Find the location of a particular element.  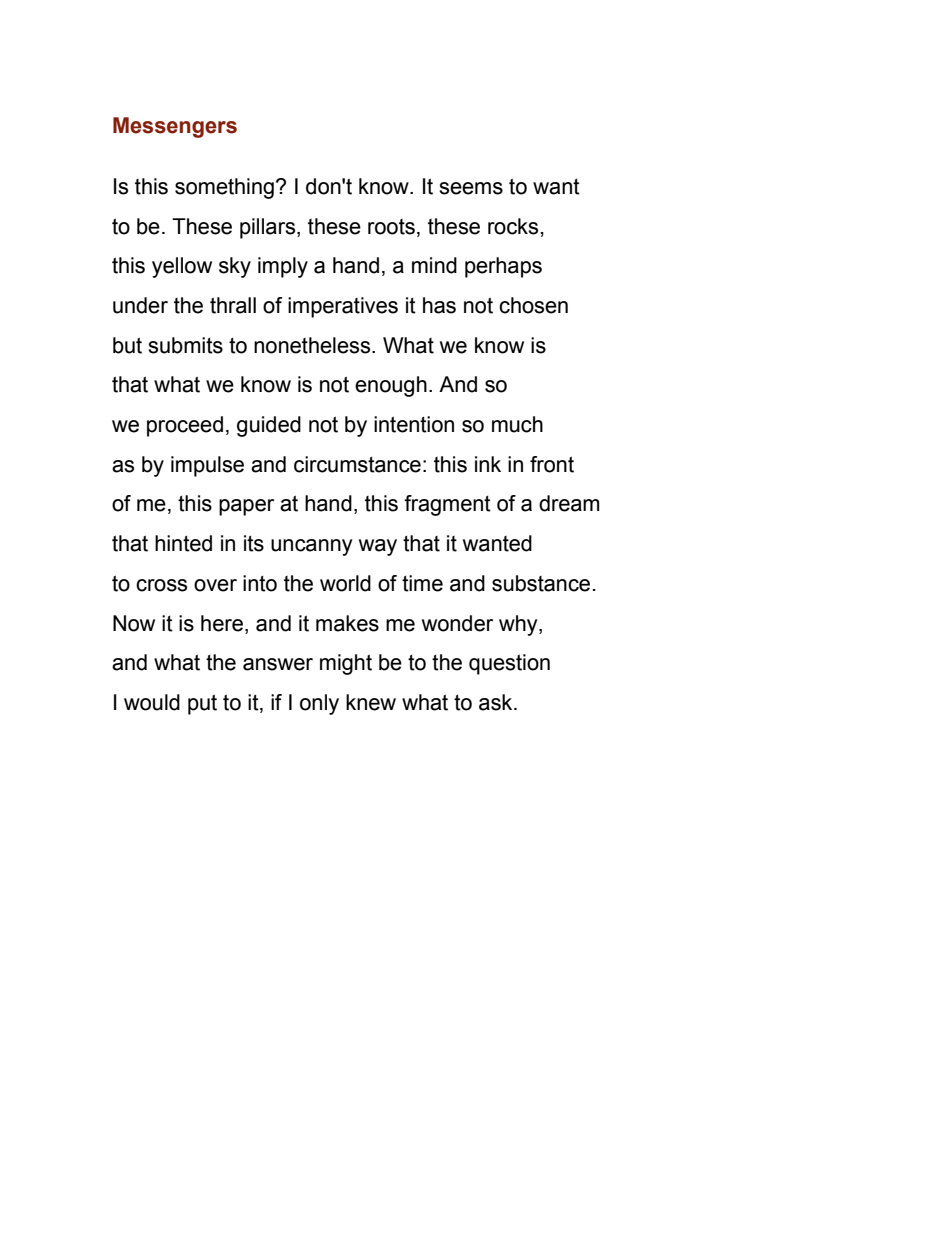

knew is located at coordinates (371, 702).
